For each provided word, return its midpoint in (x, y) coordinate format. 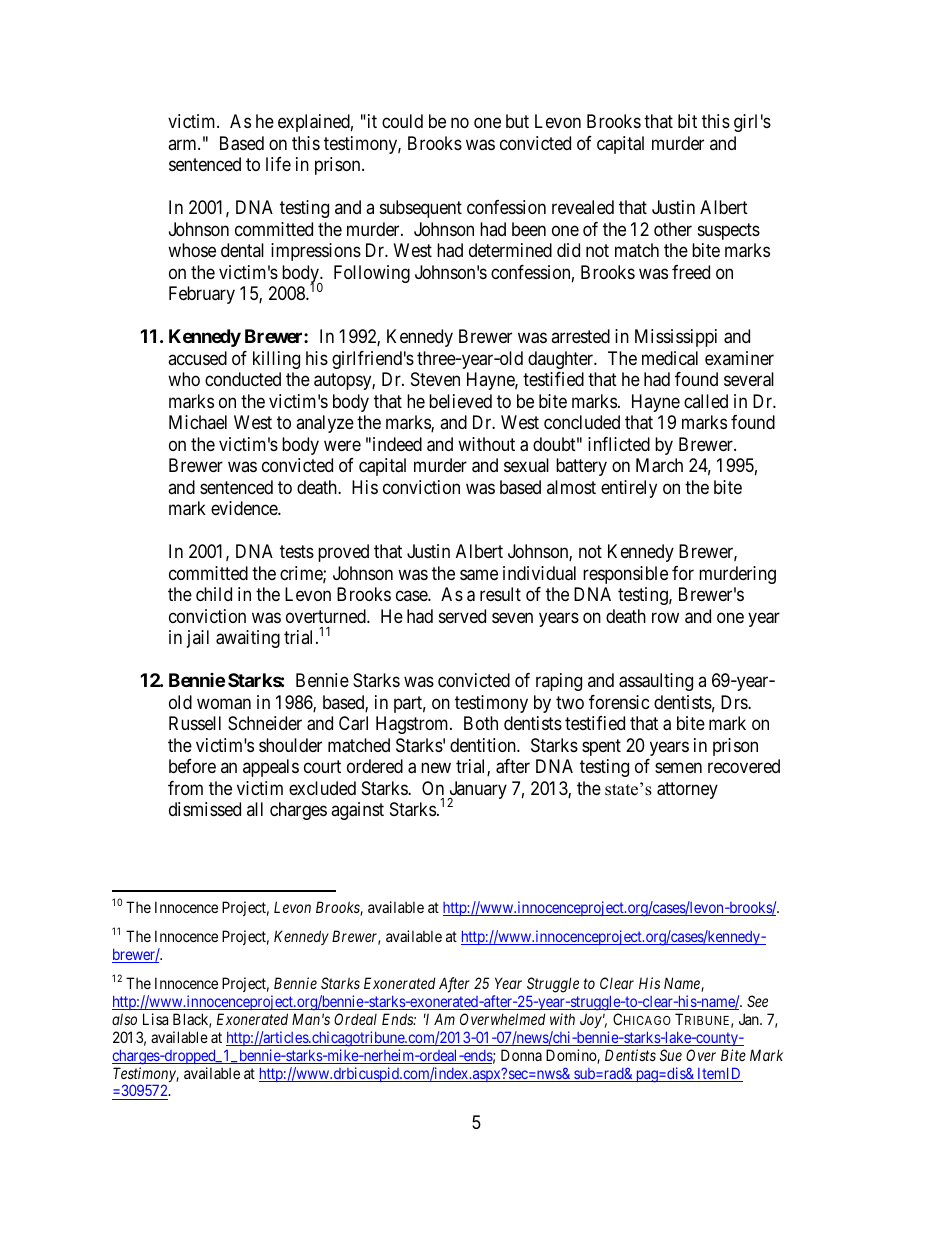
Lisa (155, 1019)
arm (183, 144)
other (673, 229)
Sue (671, 1055)
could (402, 121)
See (757, 1001)
